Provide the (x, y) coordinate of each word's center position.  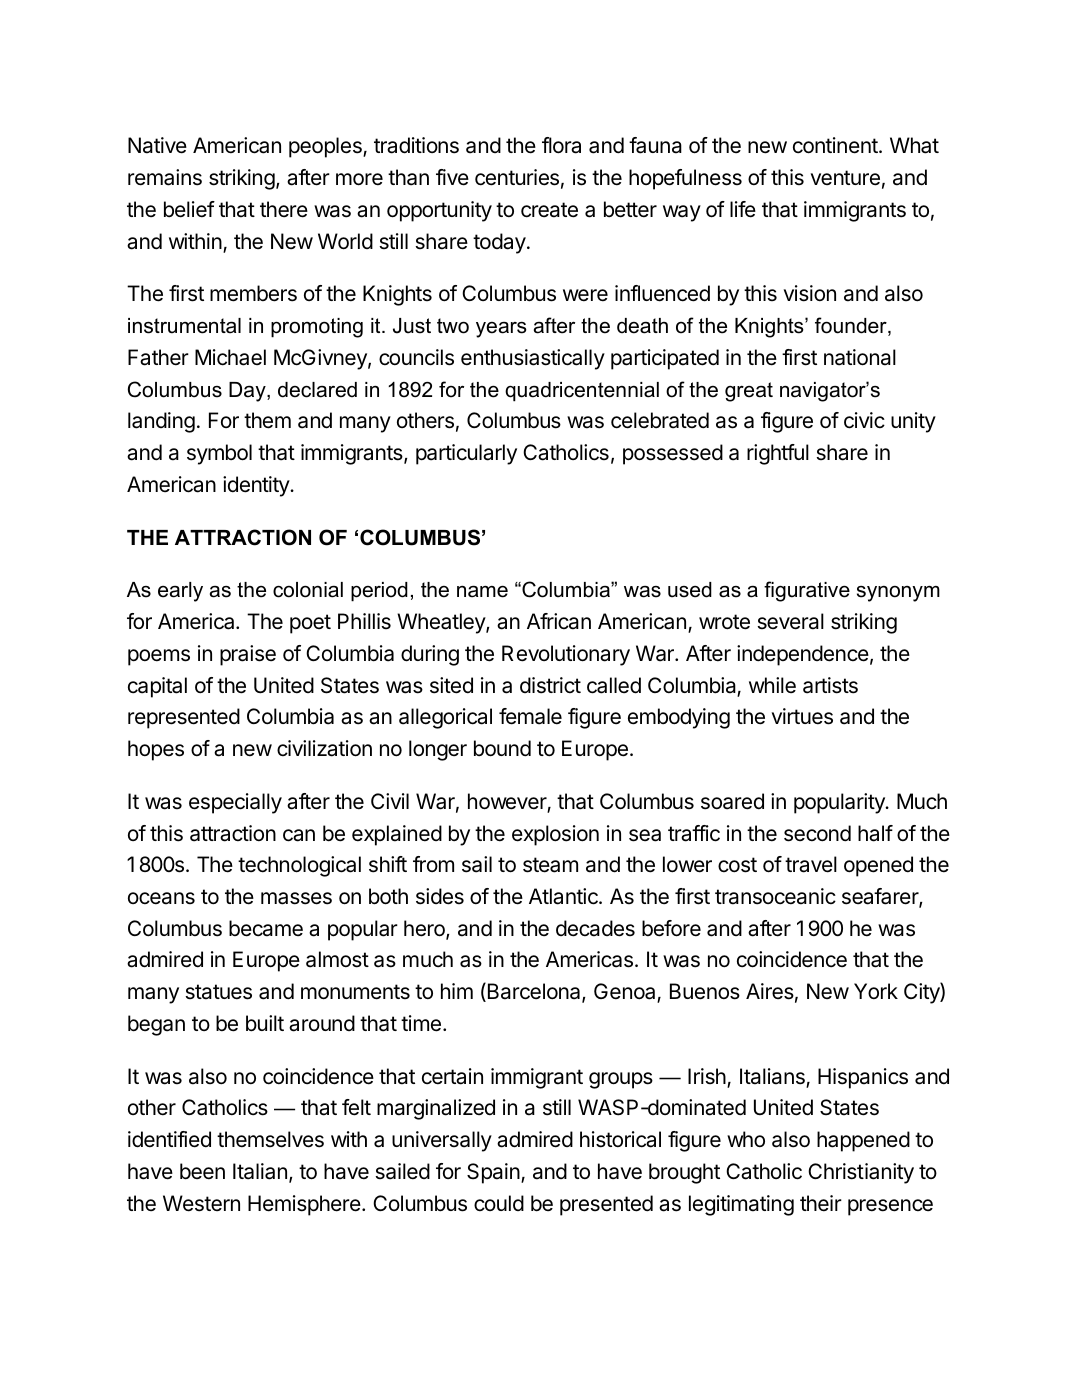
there (284, 209)
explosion (555, 835)
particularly (466, 454)
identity (257, 486)
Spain (493, 1173)
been (202, 1171)
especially (235, 803)
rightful (778, 454)
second (817, 833)
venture (845, 178)
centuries (517, 177)
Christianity (861, 1173)
